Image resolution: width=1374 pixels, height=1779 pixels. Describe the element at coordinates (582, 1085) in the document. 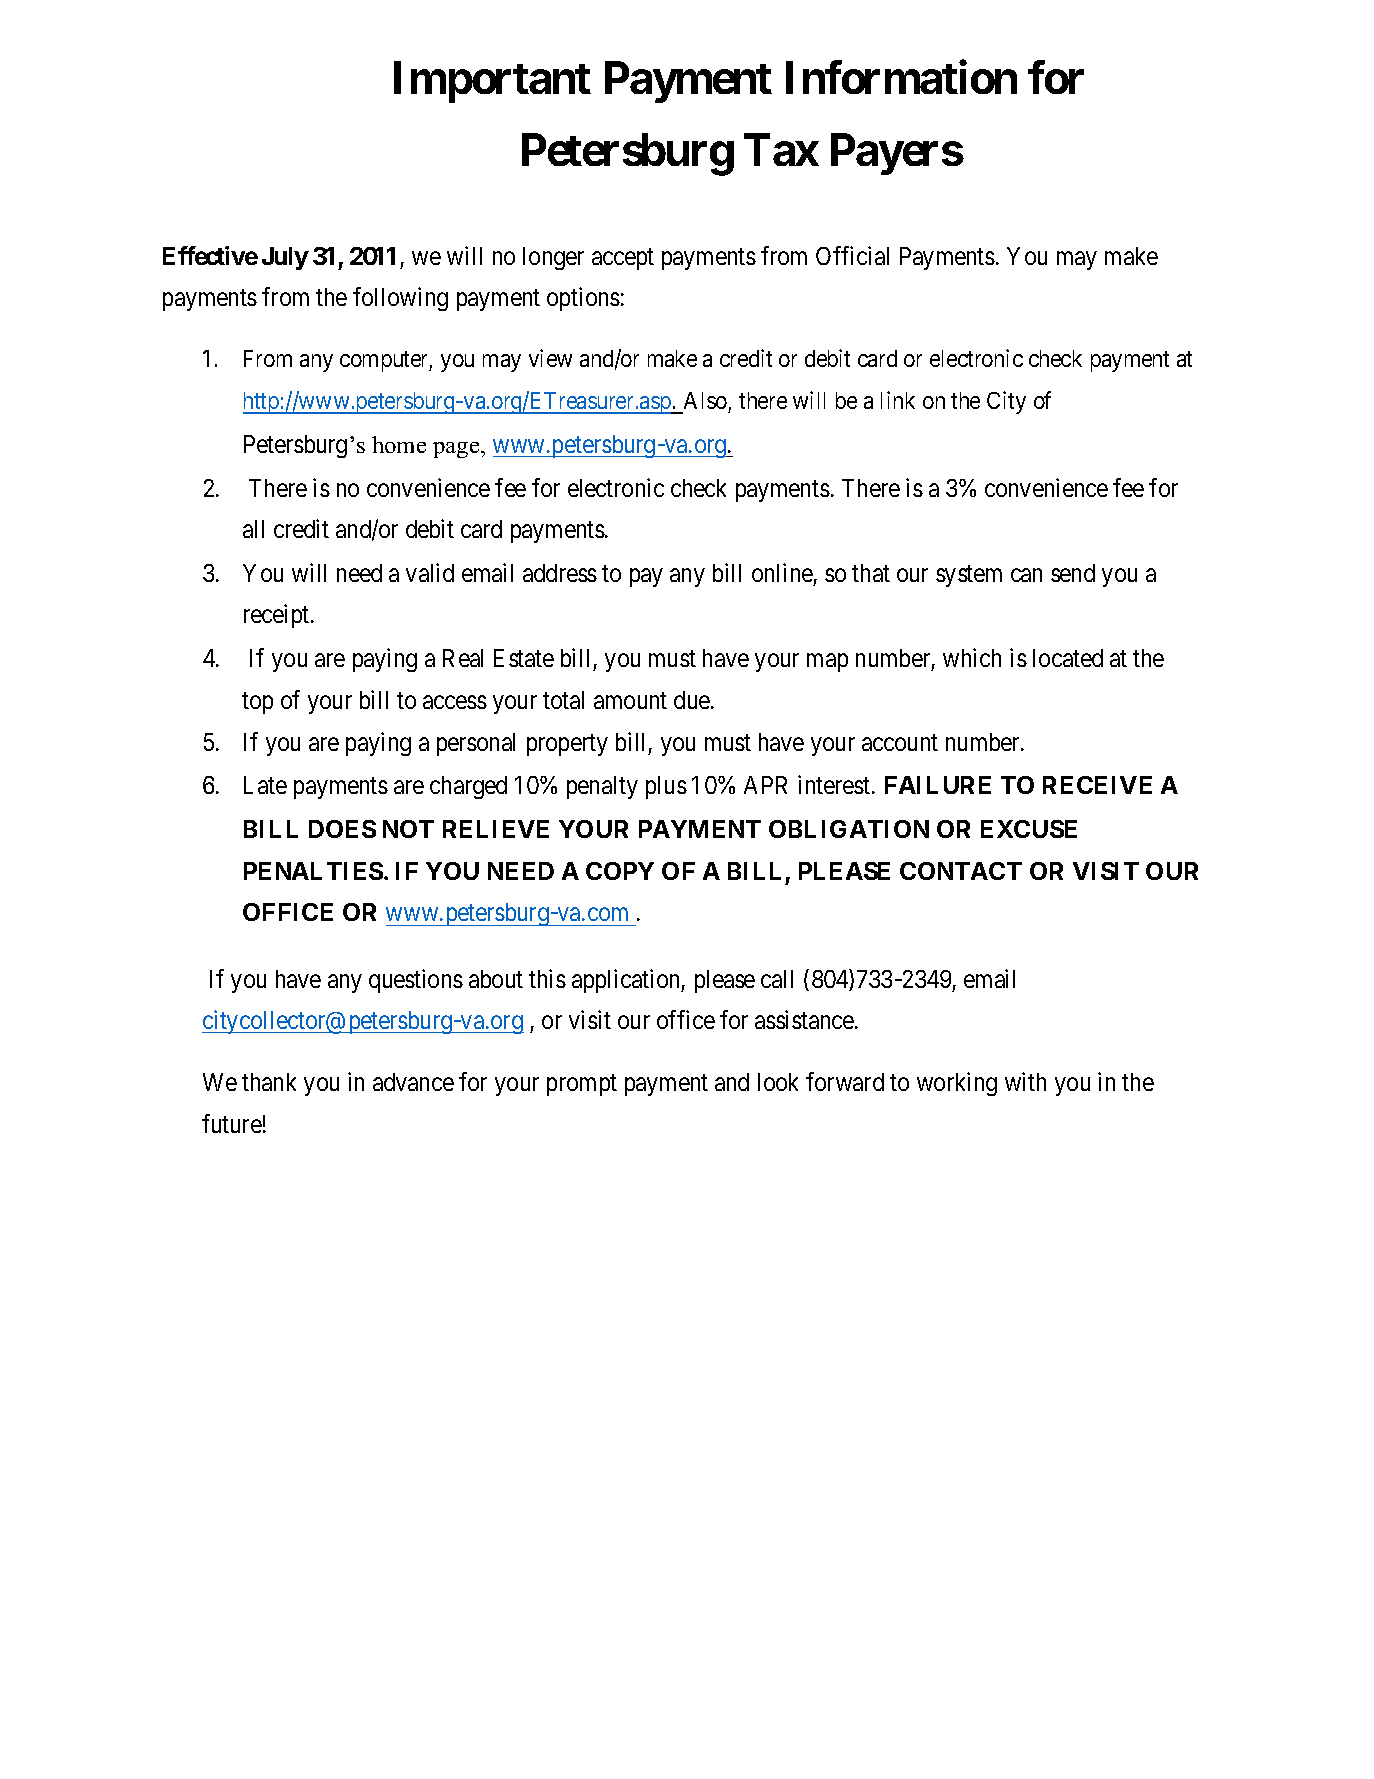

I see `prompt` at that location.
